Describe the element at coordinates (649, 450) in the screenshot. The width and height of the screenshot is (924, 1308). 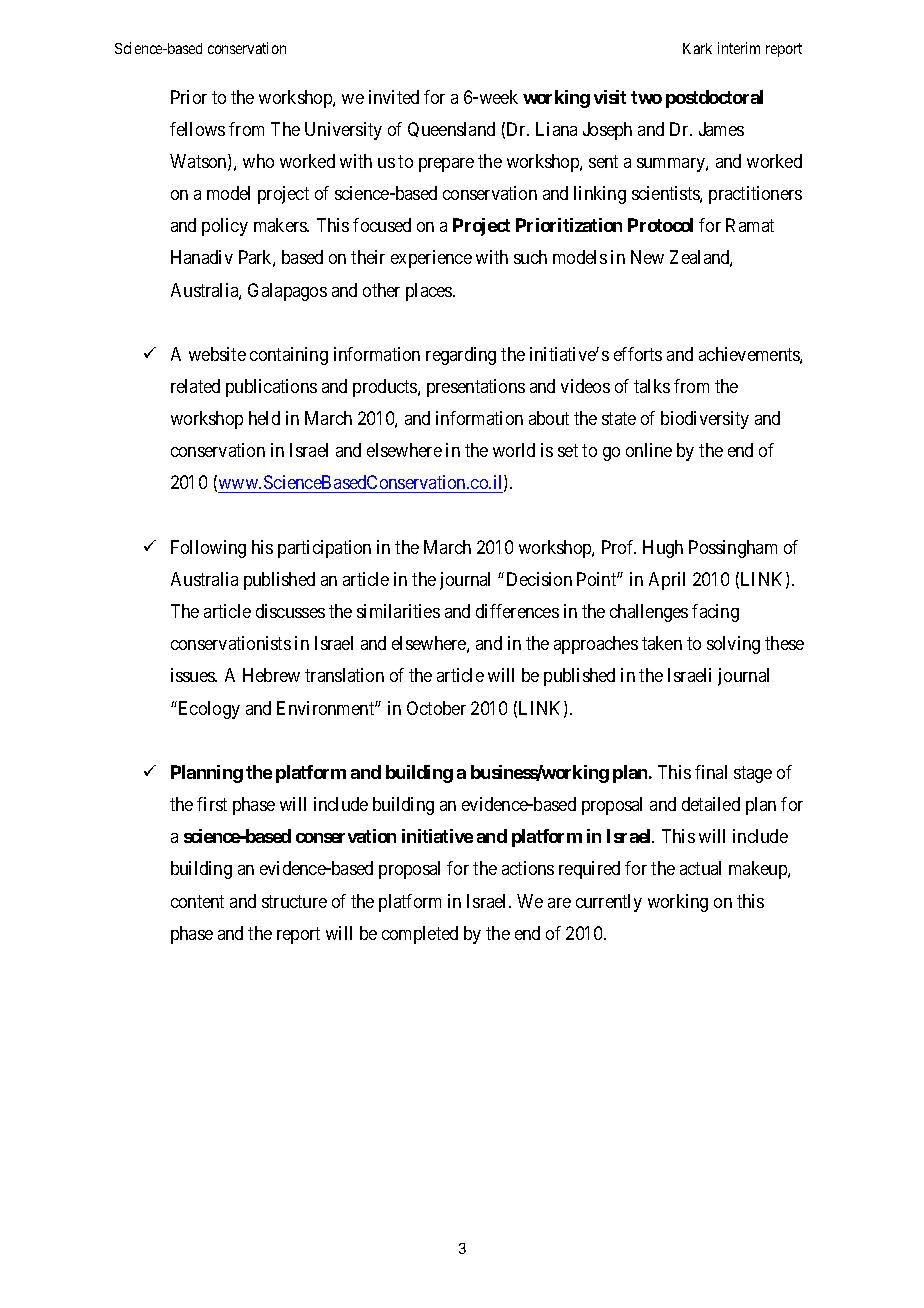
I see `online` at that location.
